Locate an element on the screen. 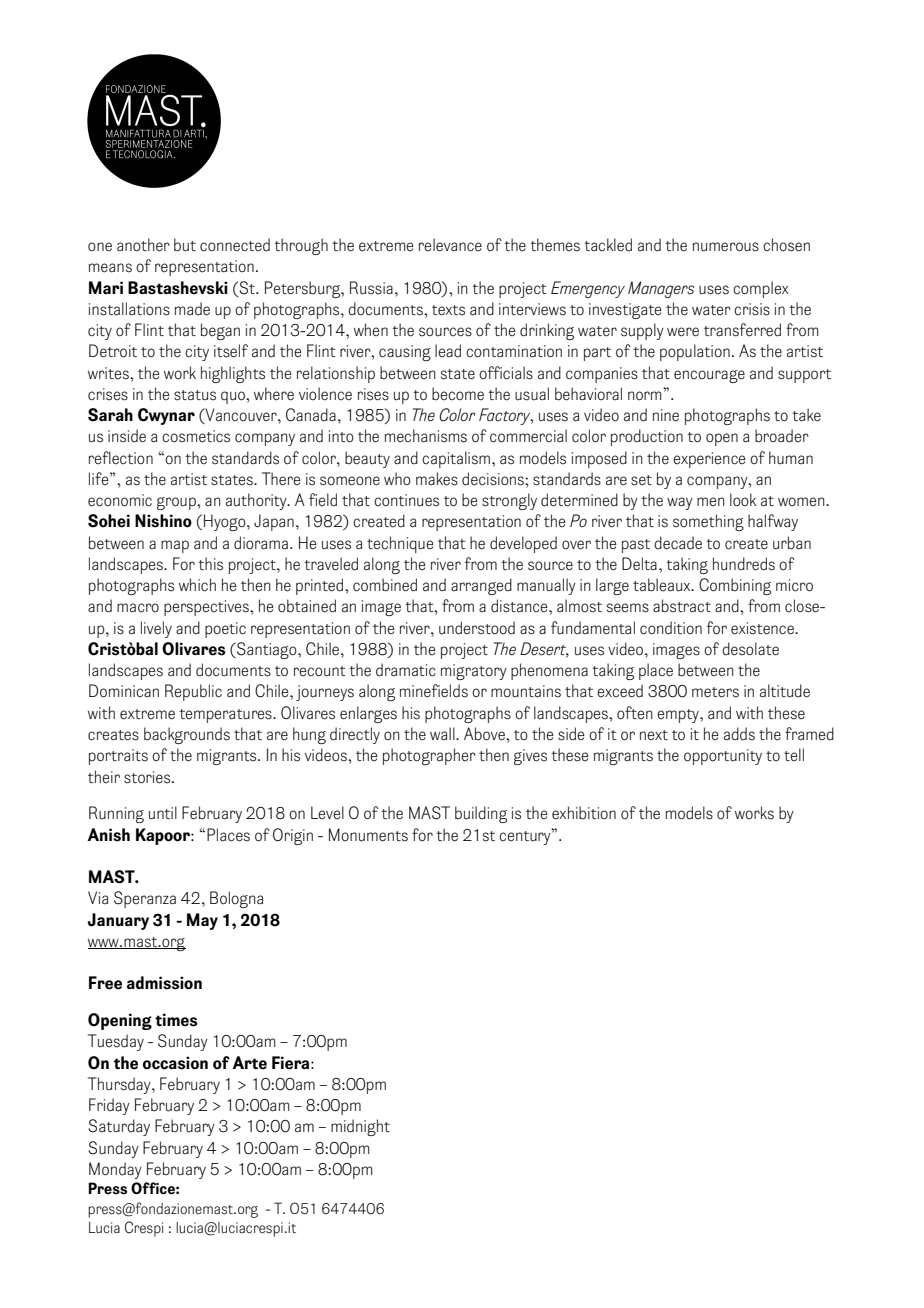 This screenshot has width=924, height=1308. meters is located at coordinates (715, 692).
